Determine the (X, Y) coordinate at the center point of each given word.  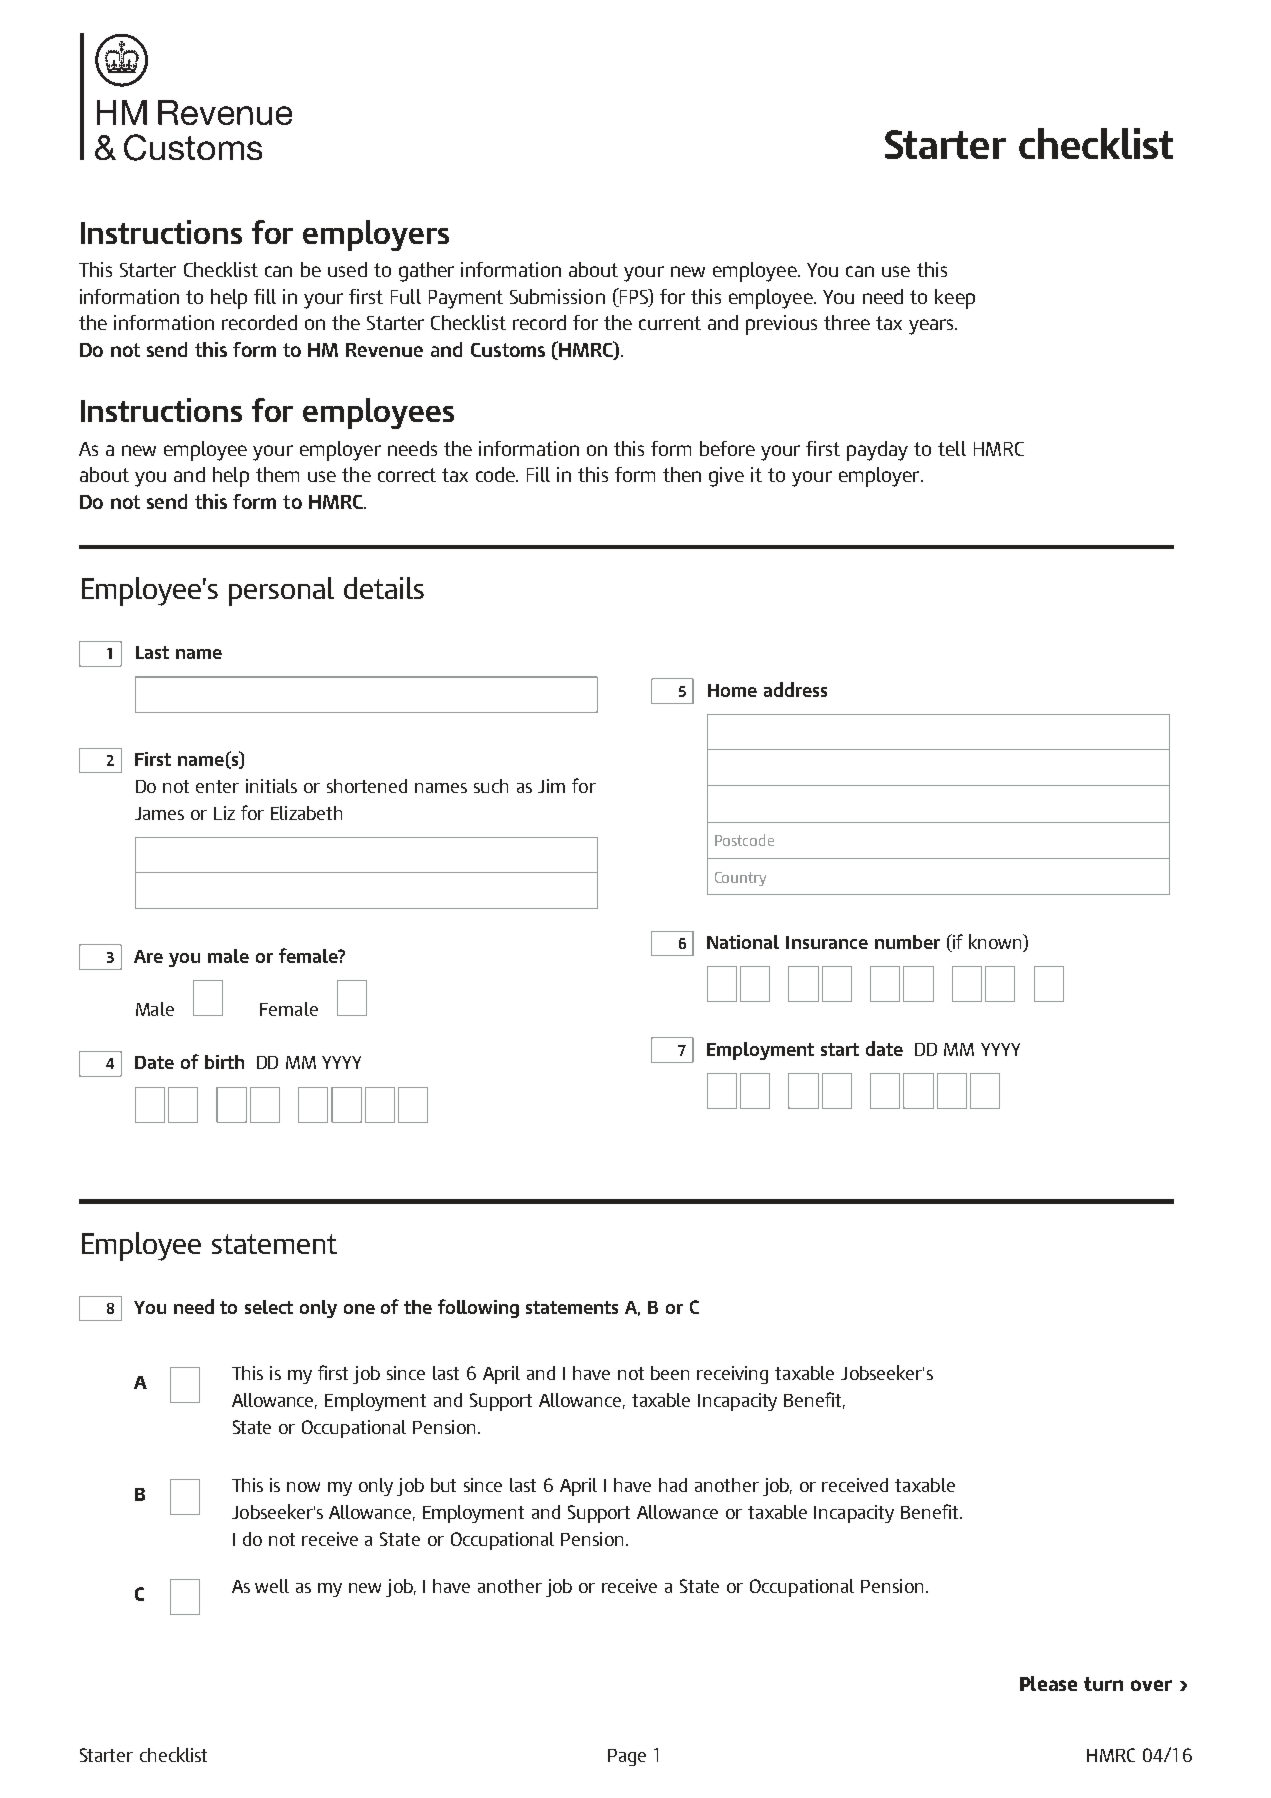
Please (1048, 1683)
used (347, 269)
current (670, 323)
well (272, 1586)
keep (955, 299)
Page (627, 1757)
